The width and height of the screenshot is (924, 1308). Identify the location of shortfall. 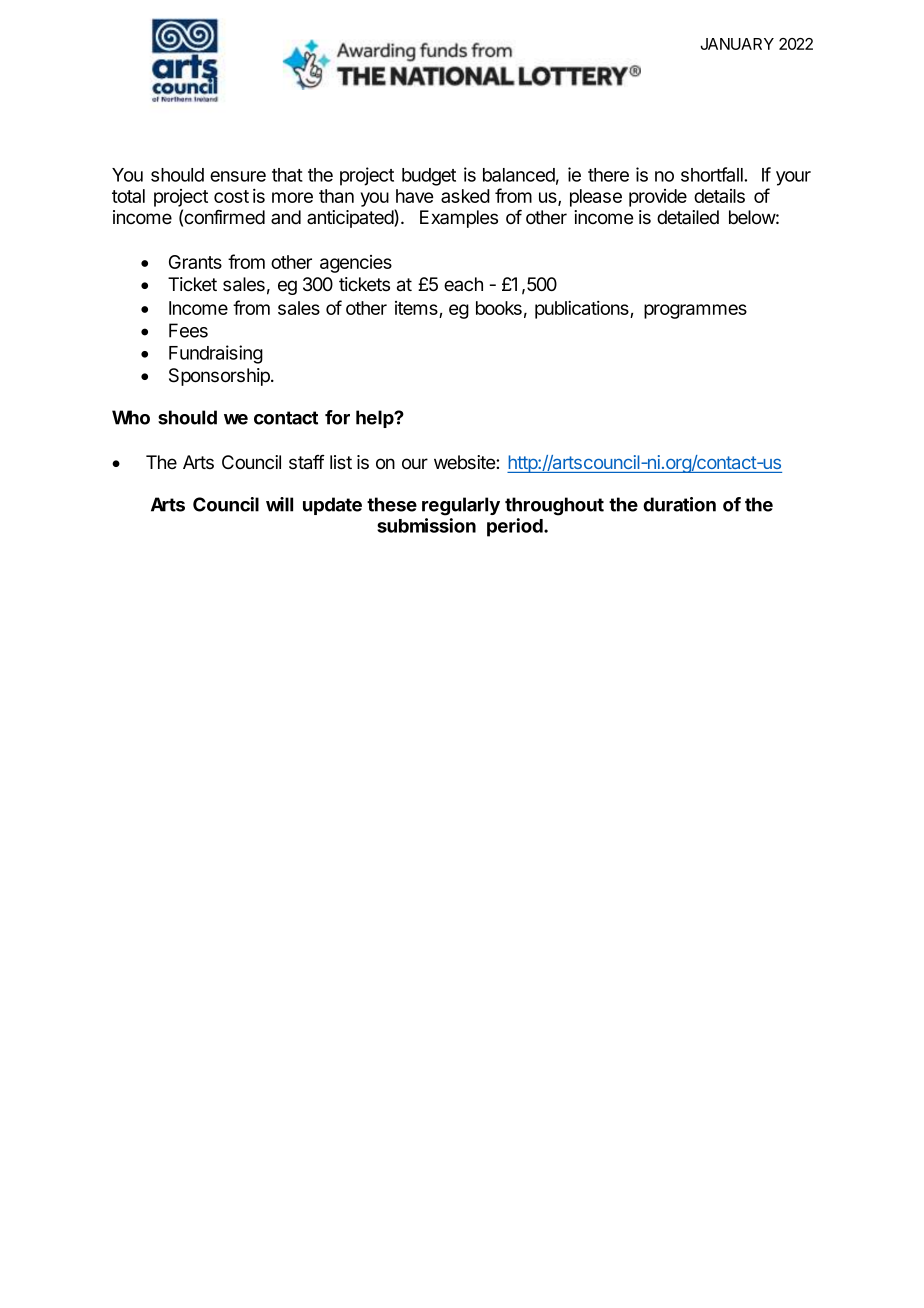
(713, 174).
